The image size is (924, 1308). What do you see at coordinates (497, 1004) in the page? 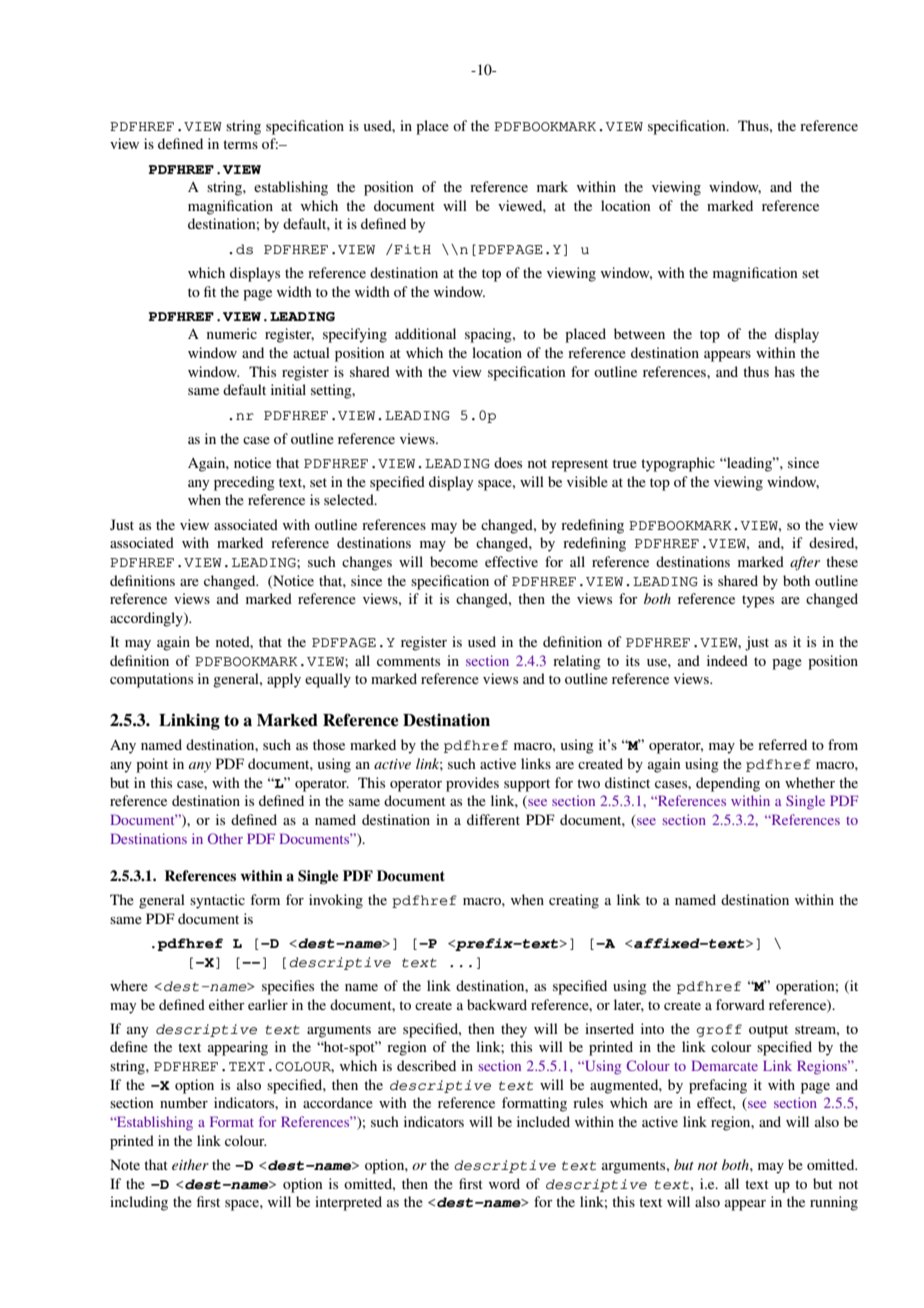
I see `backward` at bounding box center [497, 1004].
